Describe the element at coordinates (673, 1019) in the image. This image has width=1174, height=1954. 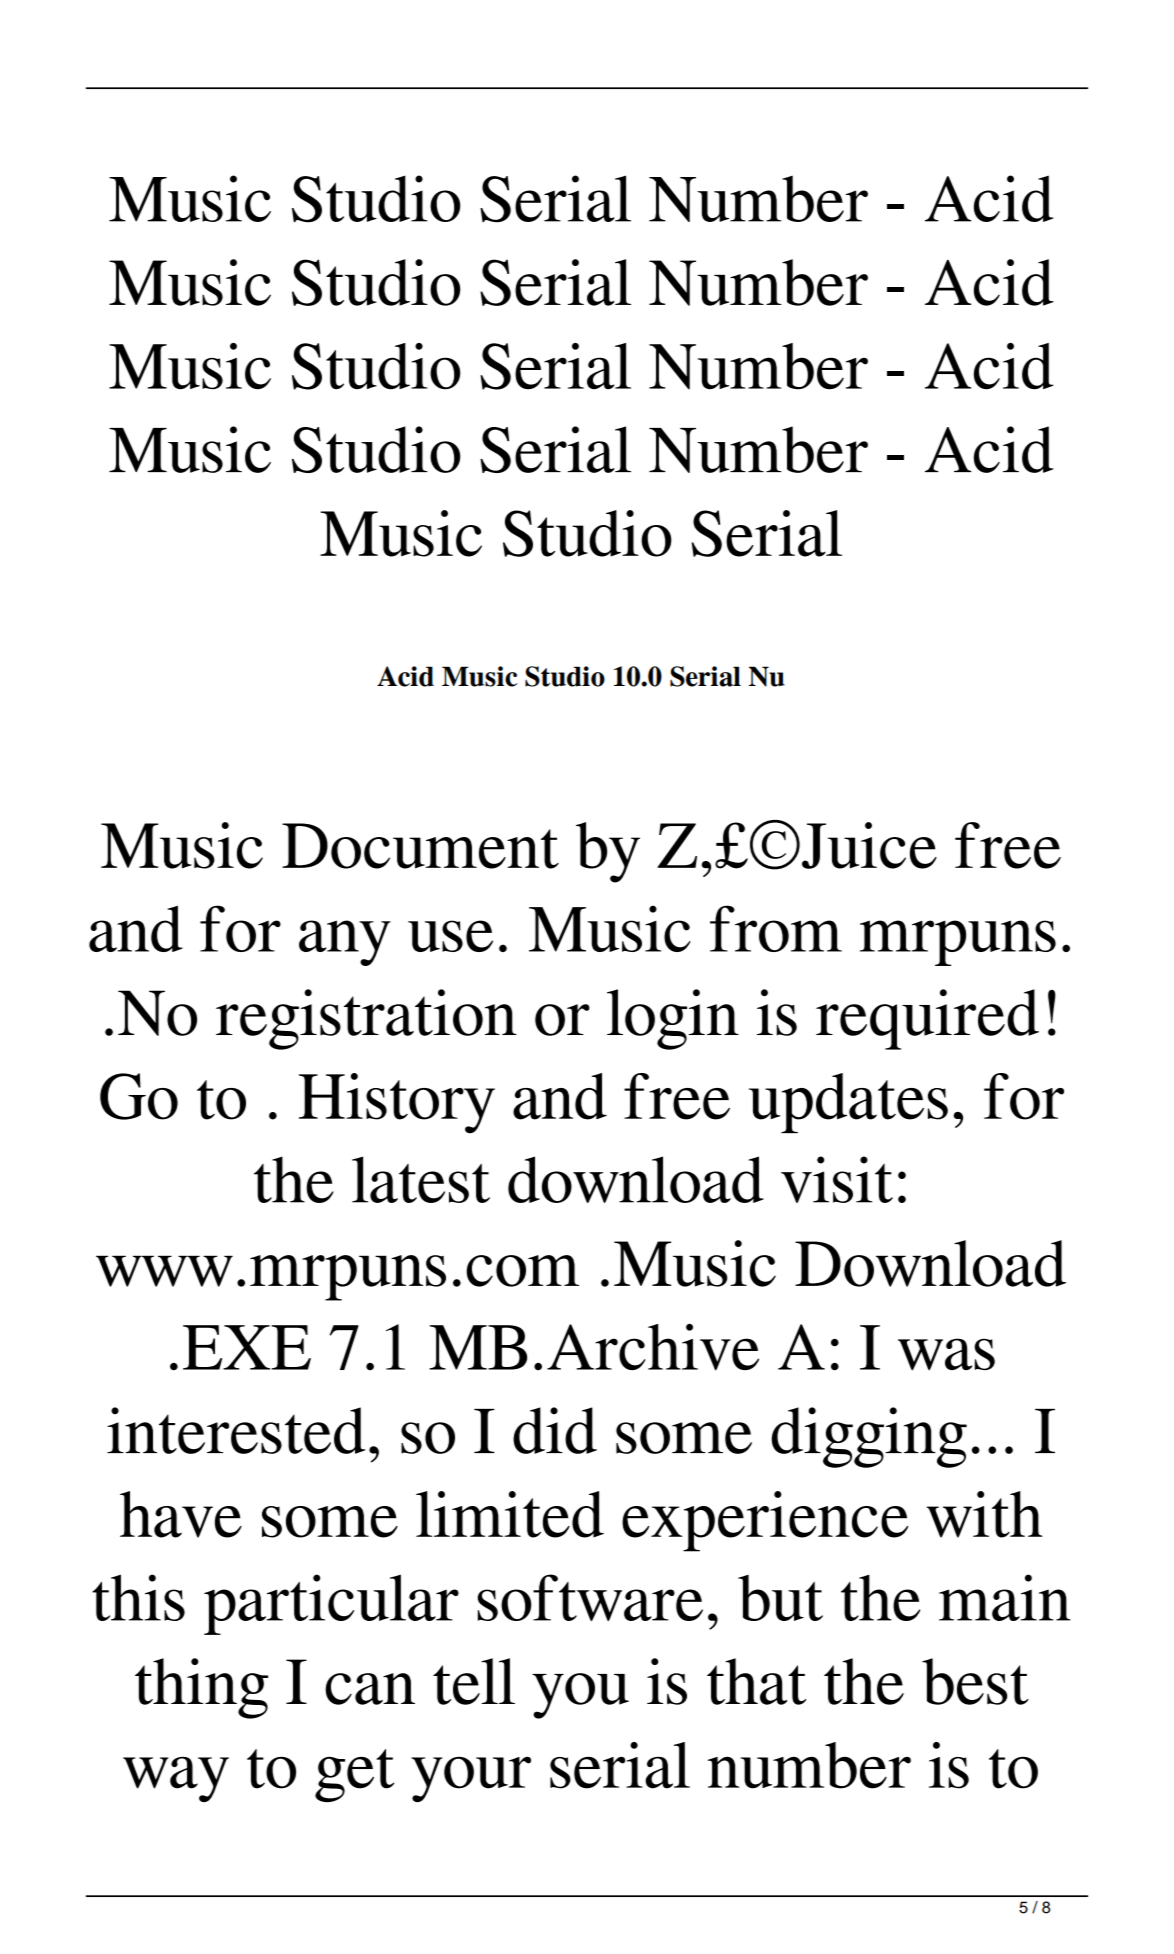
I see `login` at that location.
